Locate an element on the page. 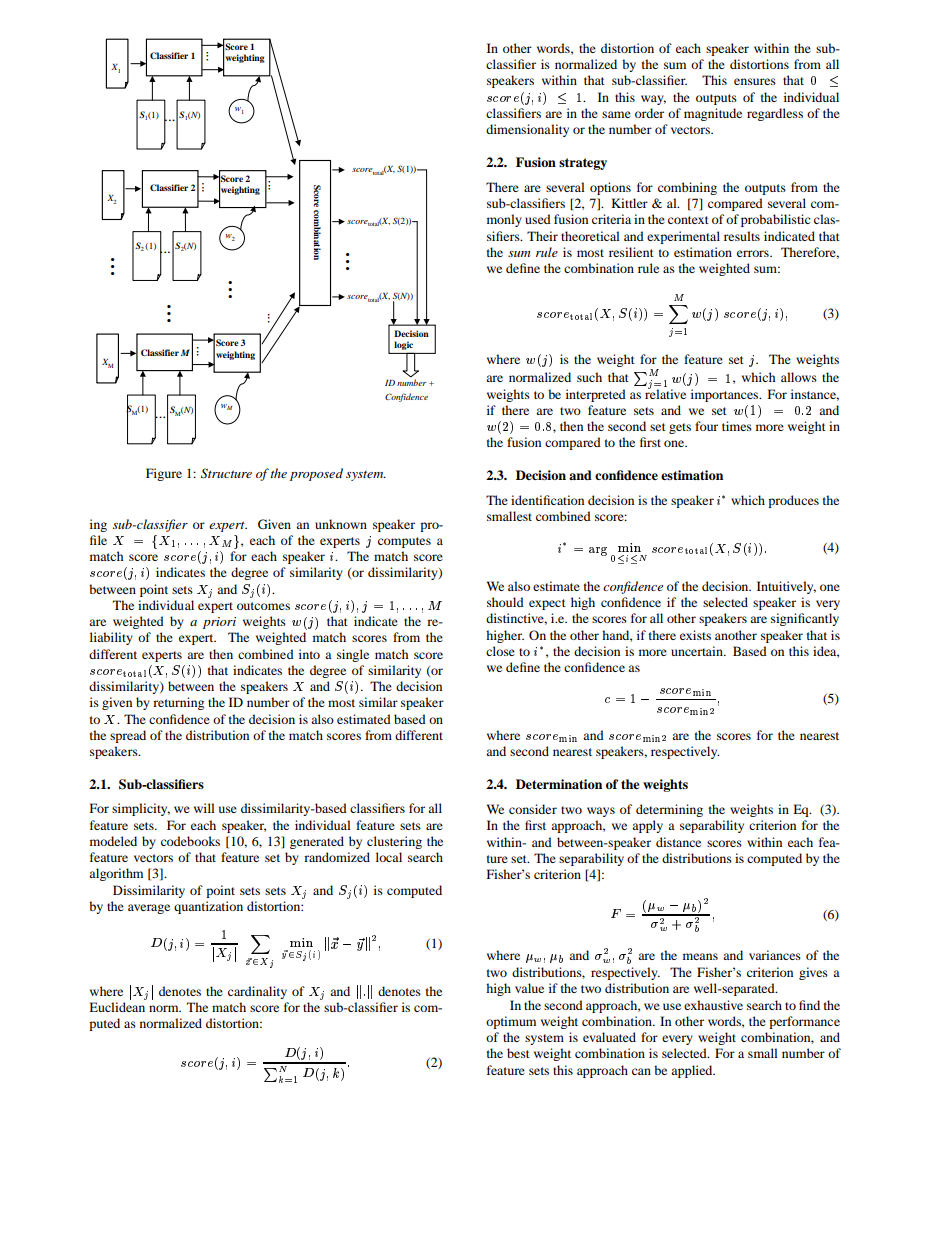 The height and width of the image is (1233, 952). priori is located at coordinates (219, 623).
